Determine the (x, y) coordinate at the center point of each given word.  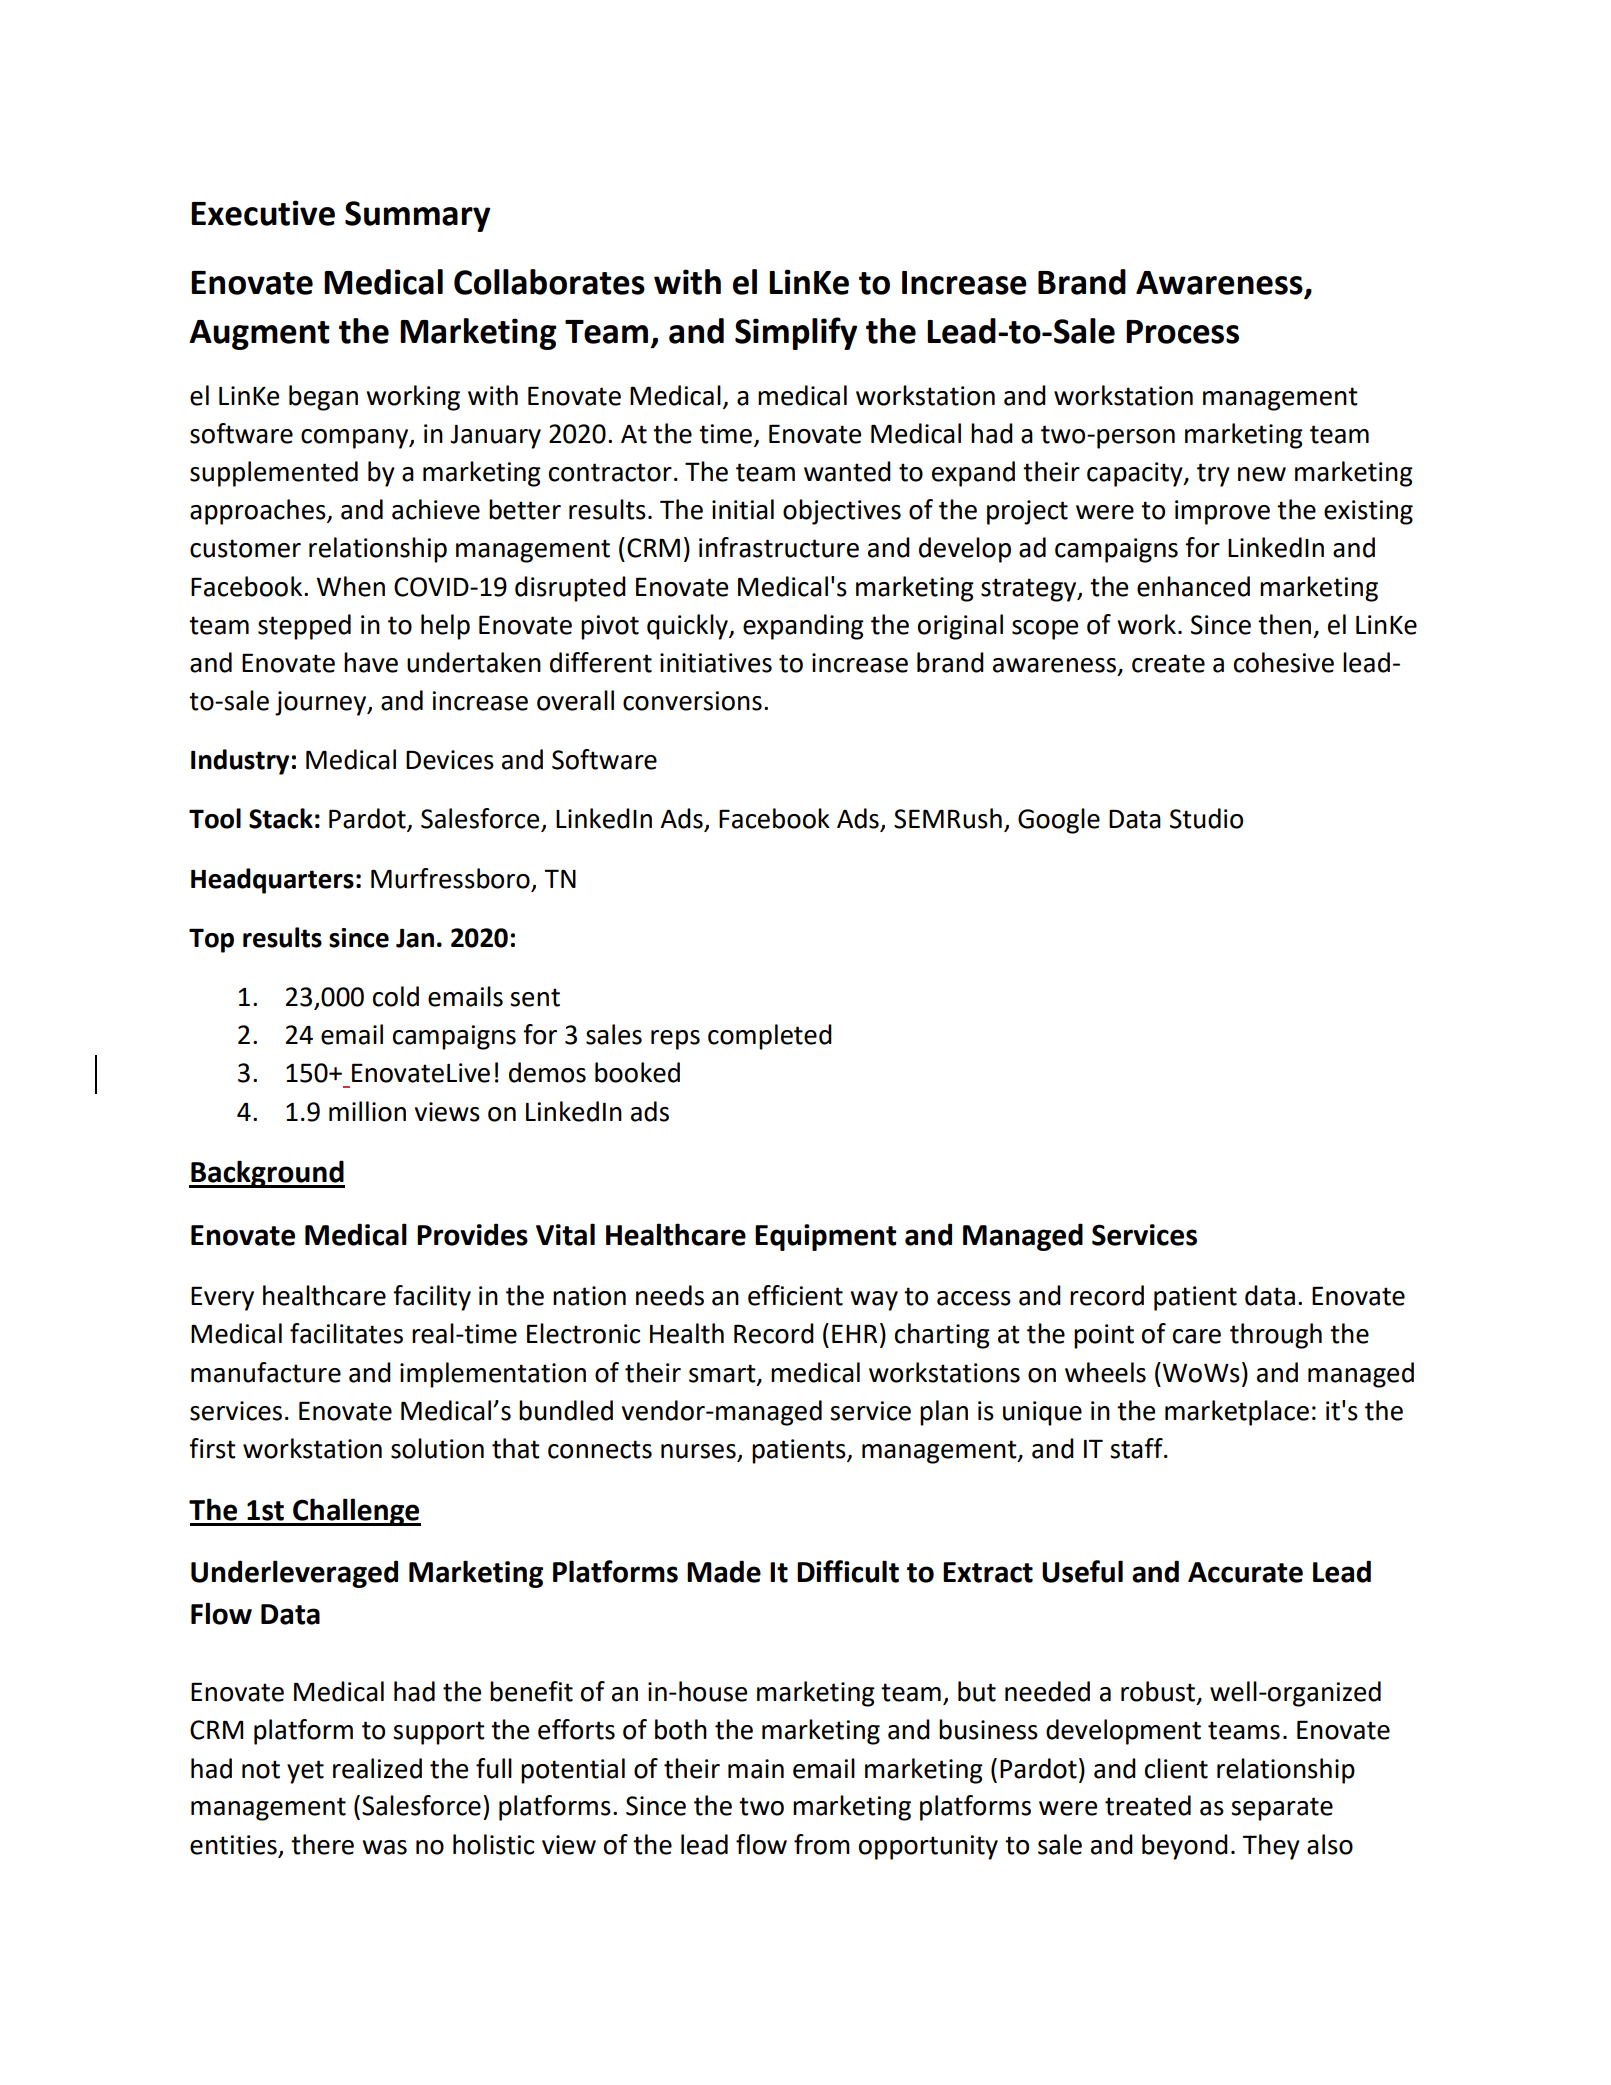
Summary (417, 216)
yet (305, 1772)
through (1276, 1336)
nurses (698, 1451)
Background (267, 1174)
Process (1182, 332)
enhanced (1193, 586)
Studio (1206, 818)
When (351, 586)
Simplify (796, 333)
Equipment (826, 1237)
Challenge (356, 1512)
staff (1137, 1448)
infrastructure (779, 547)
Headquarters (272, 881)
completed (770, 1037)
